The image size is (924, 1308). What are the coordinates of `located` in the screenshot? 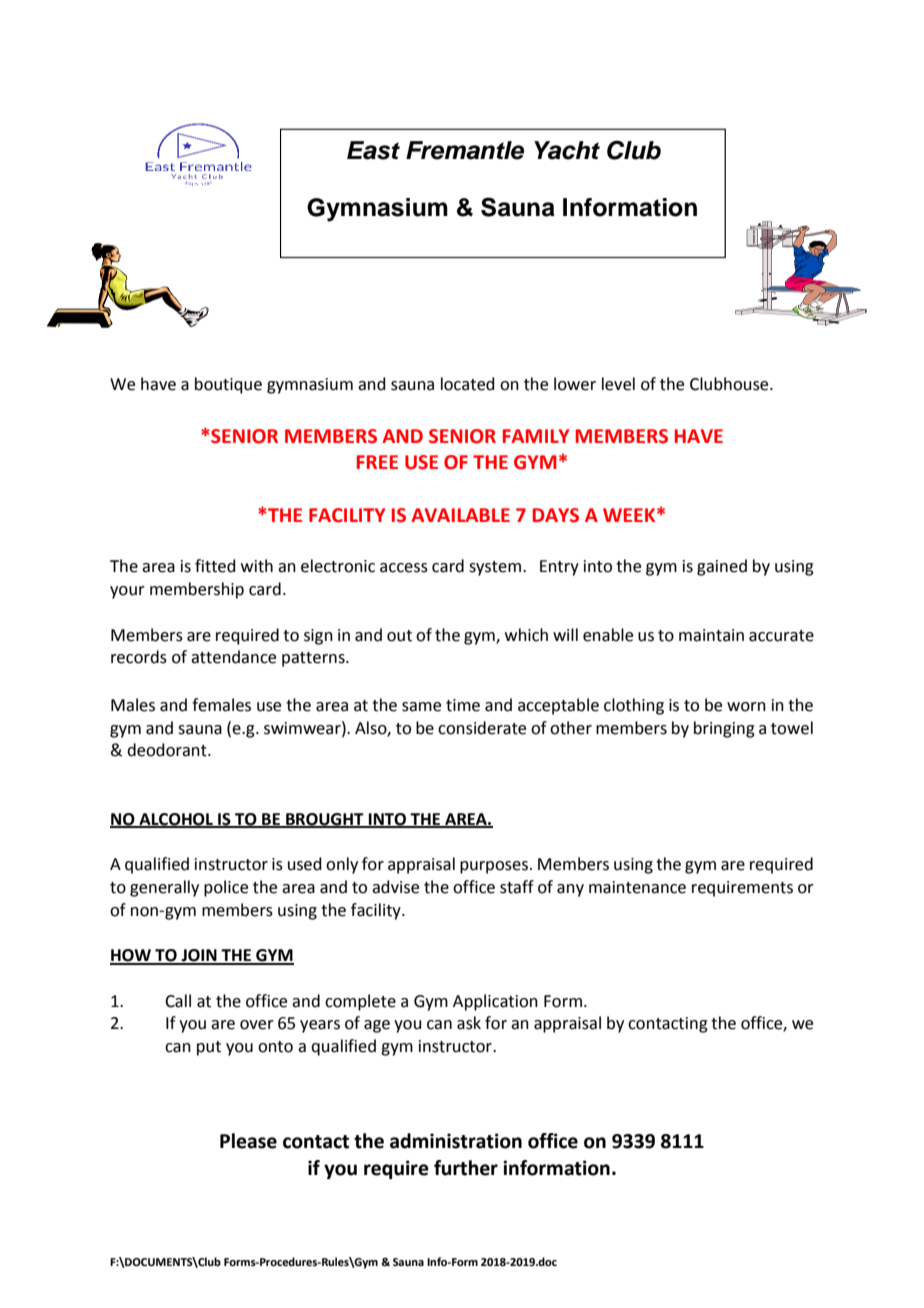 It's located at (468, 384).
